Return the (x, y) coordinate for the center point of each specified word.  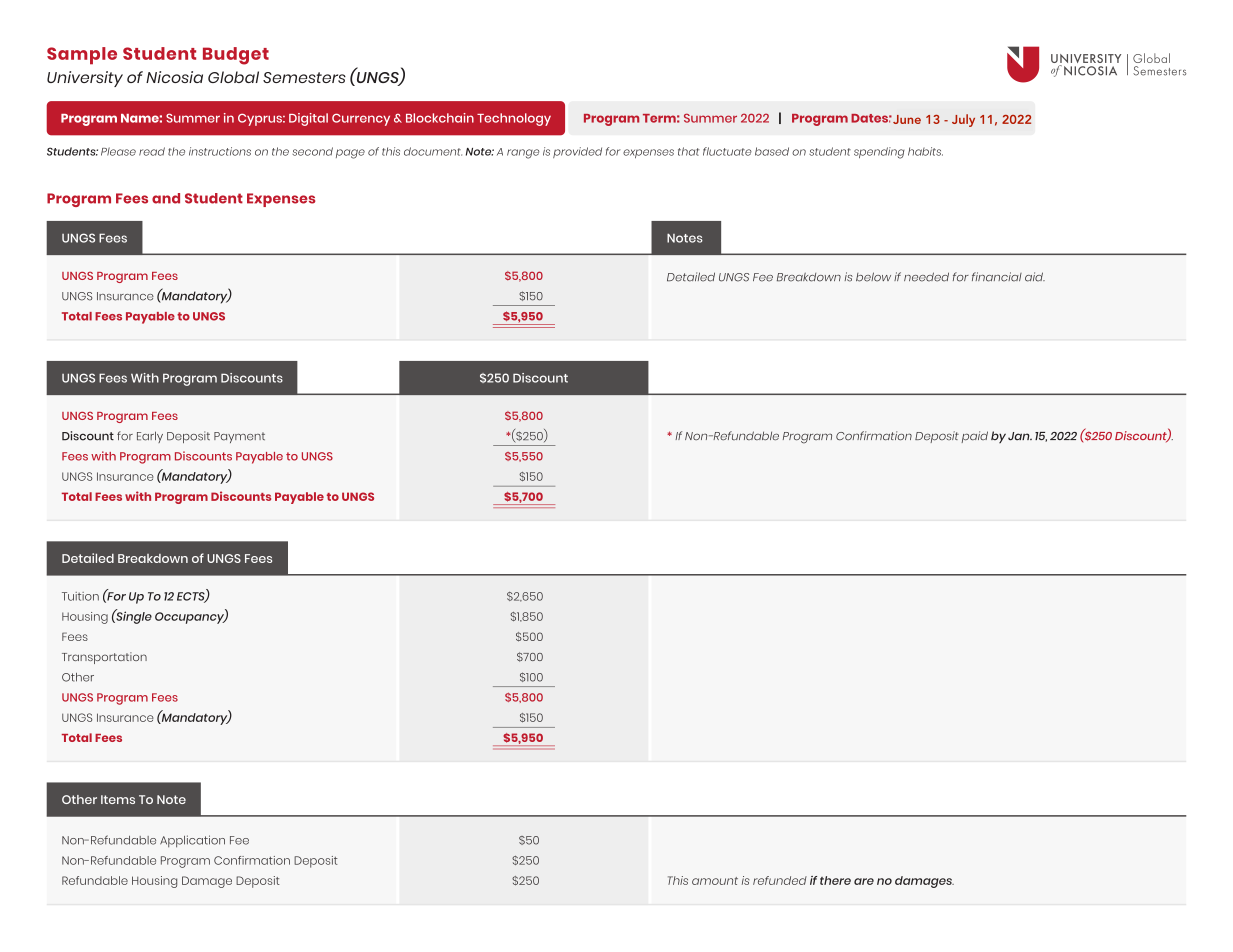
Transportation (104, 658)
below (873, 277)
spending (879, 153)
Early (150, 437)
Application (192, 841)
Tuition (80, 596)
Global (233, 77)
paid (974, 437)
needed (926, 277)
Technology (514, 119)
